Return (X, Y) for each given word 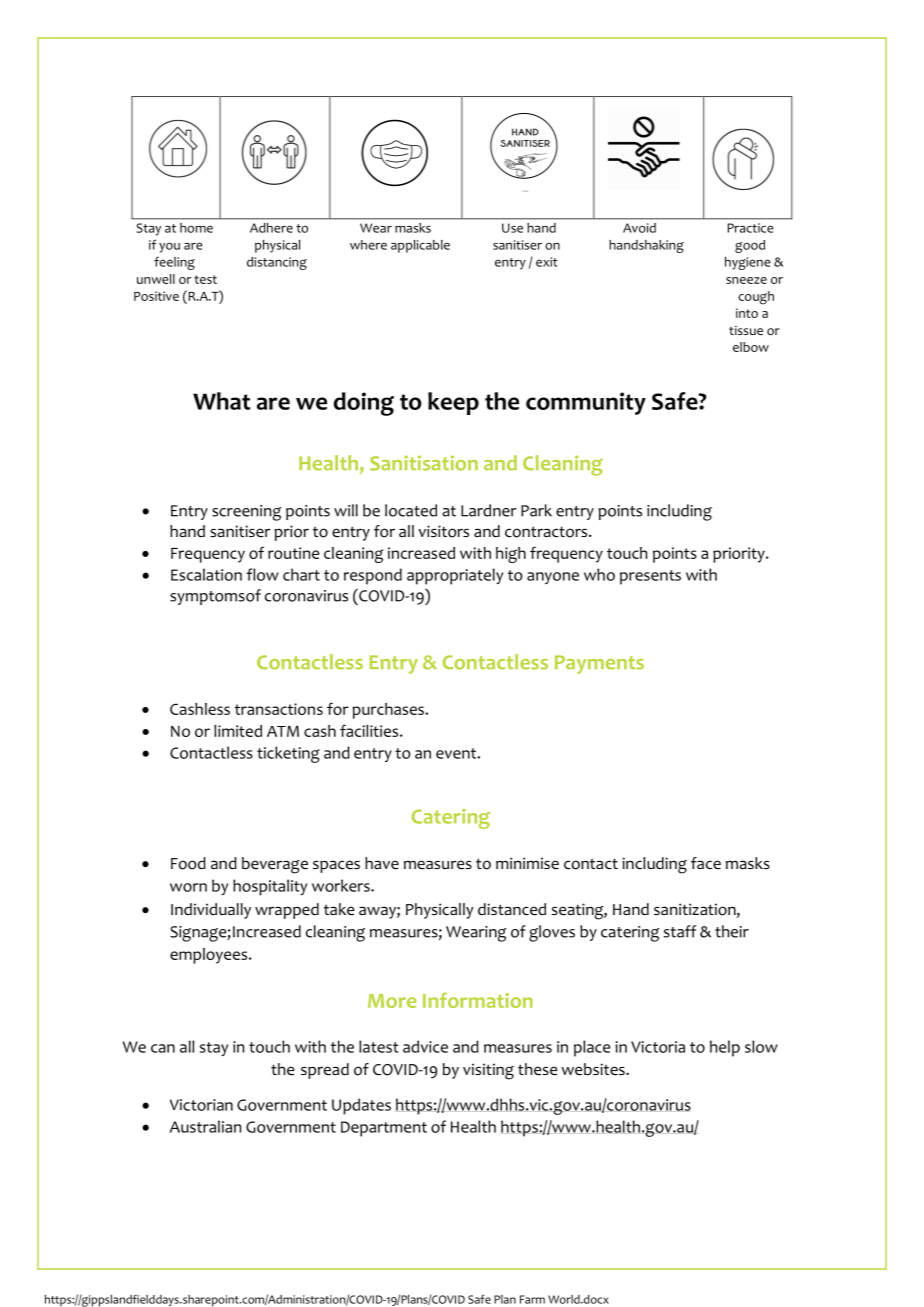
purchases (389, 711)
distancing (277, 263)
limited (238, 731)
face (706, 863)
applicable (420, 246)
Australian (205, 1126)
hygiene (748, 263)
